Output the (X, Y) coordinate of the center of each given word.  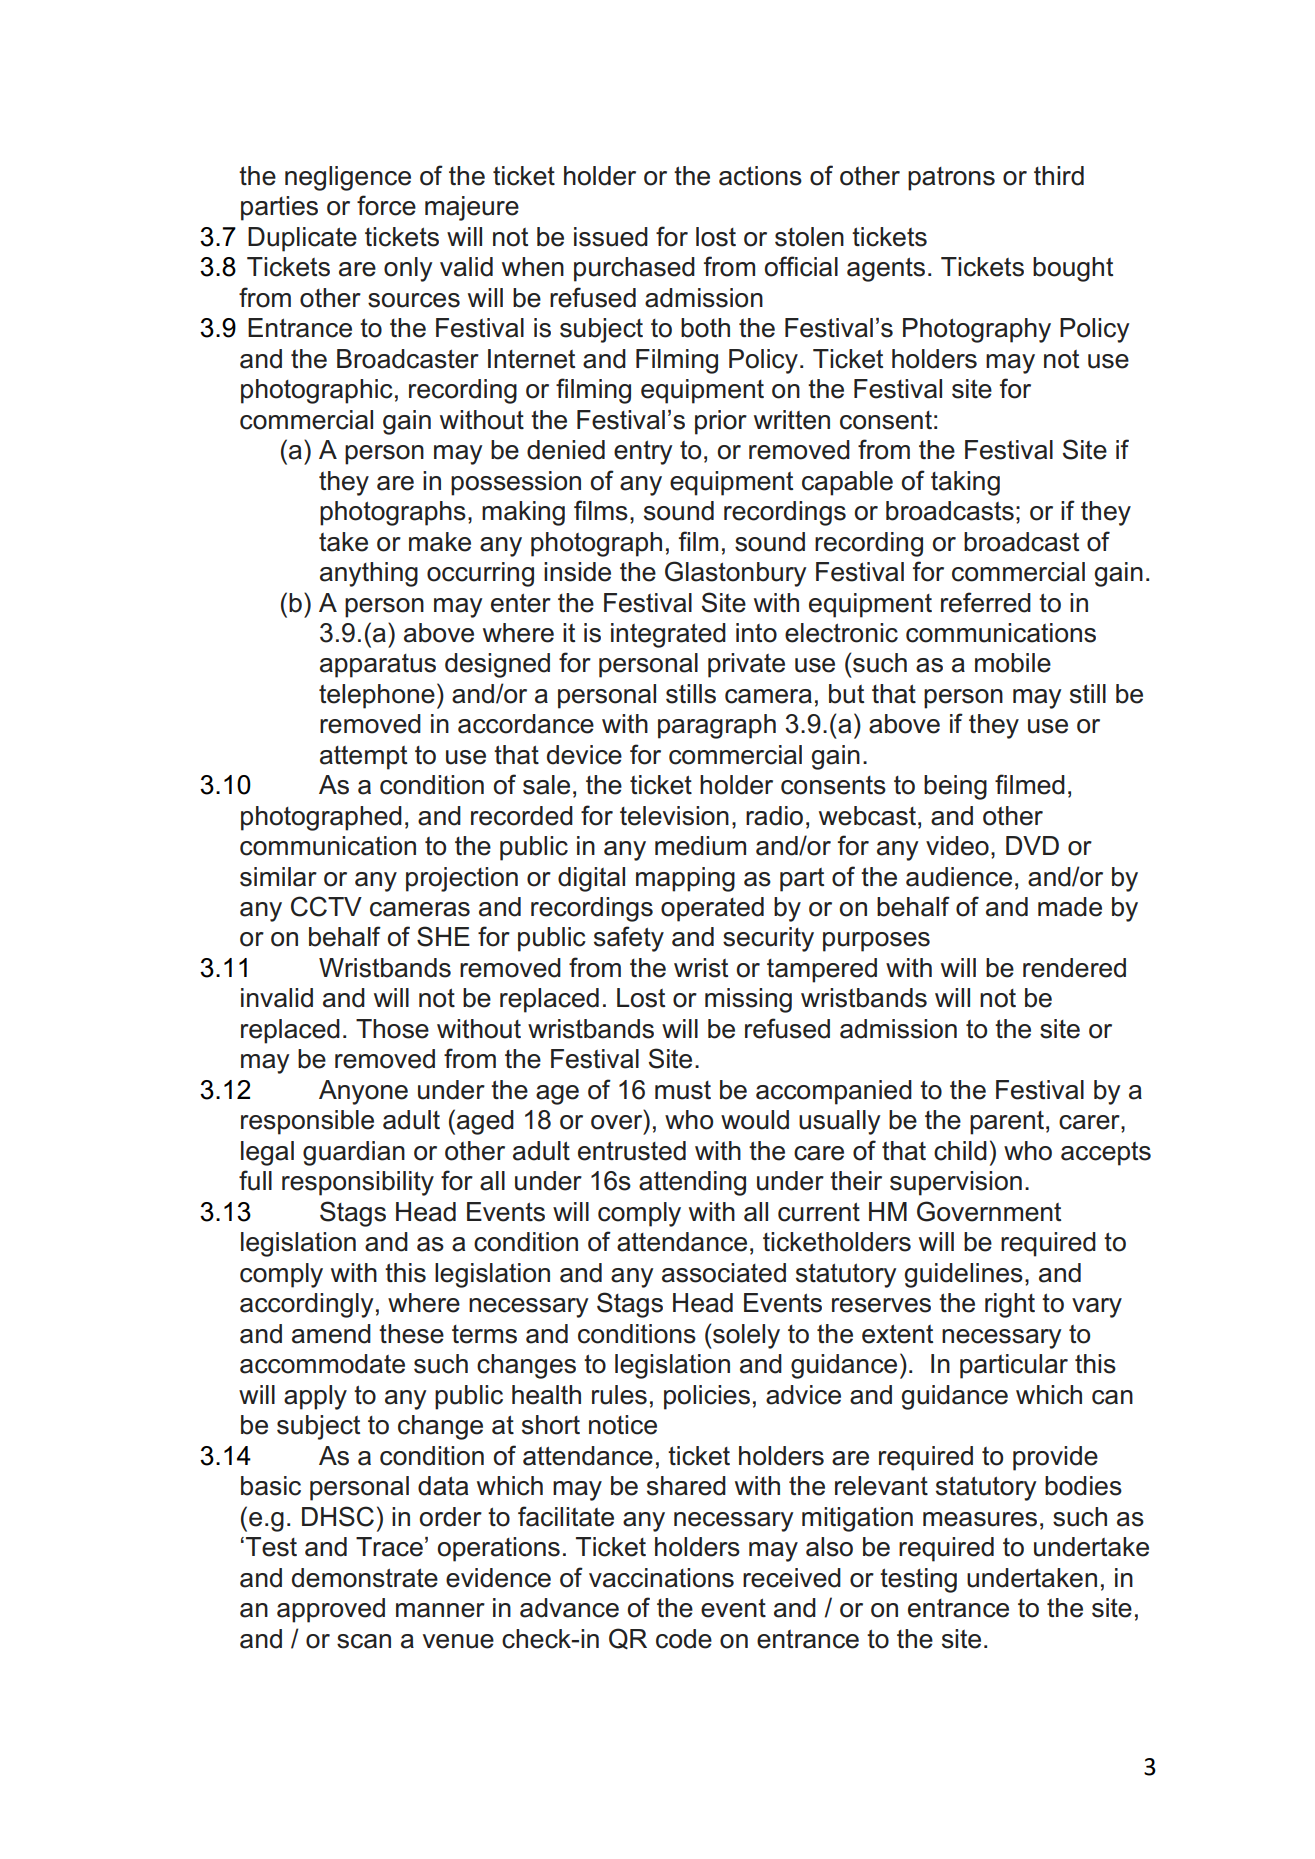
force (386, 205)
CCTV (326, 906)
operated (712, 909)
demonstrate (365, 1578)
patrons (951, 179)
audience (959, 877)
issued (611, 237)
